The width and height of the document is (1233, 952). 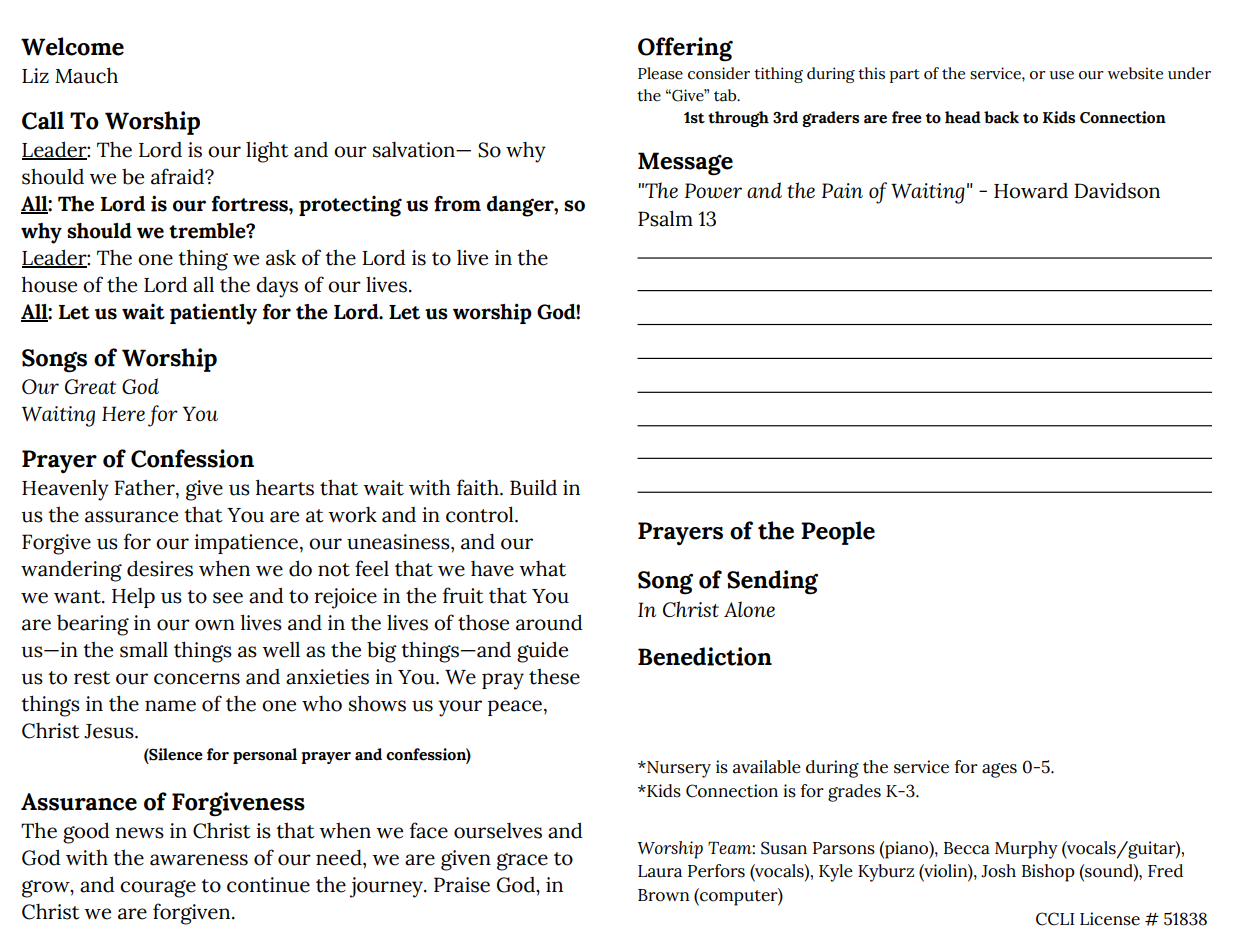 What do you see at coordinates (838, 533) in the document?
I see `People` at bounding box center [838, 533].
